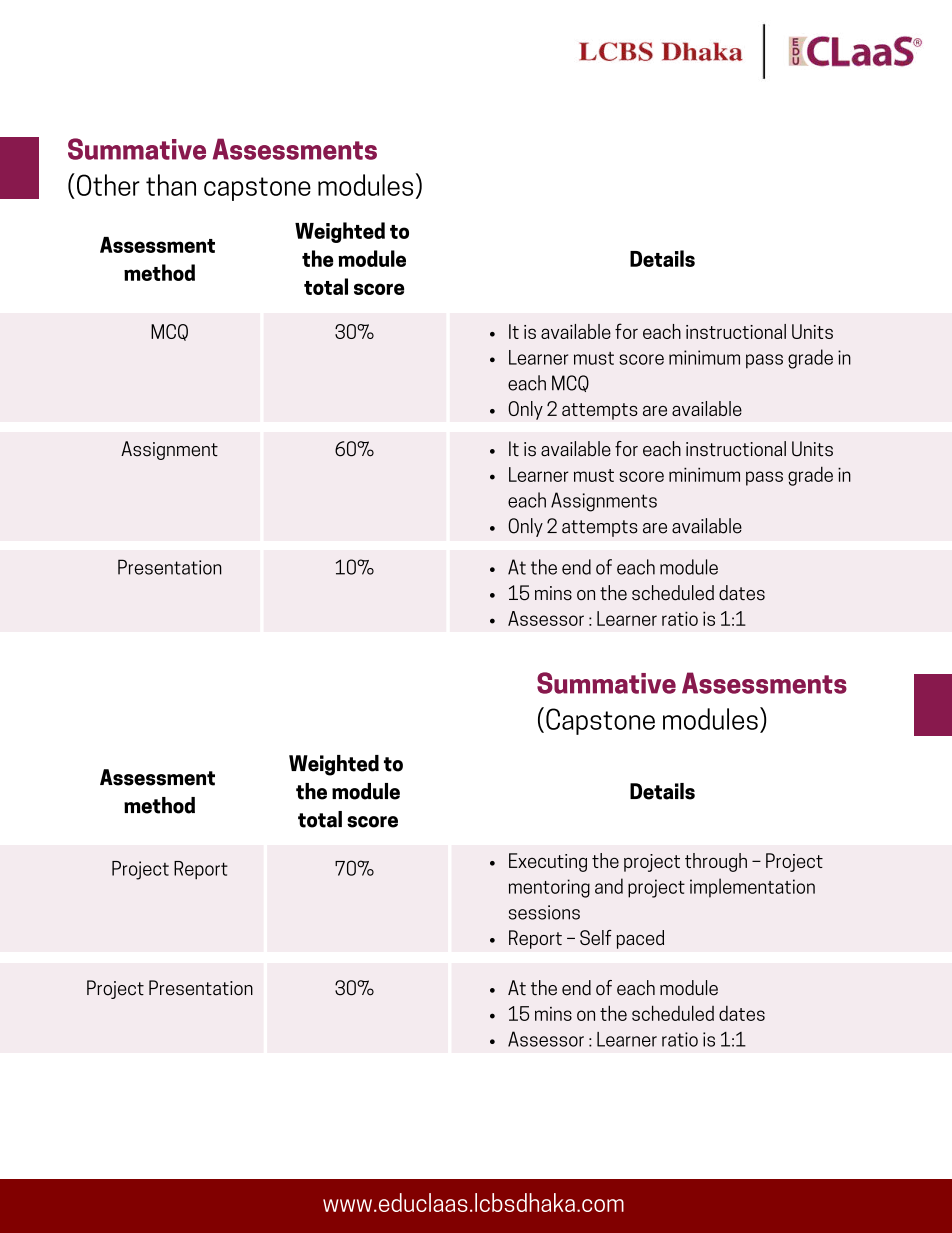 Image resolution: width=952 pixels, height=1233 pixels. What do you see at coordinates (716, 862) in the screenshot?
I see `through` at bounding box center [716, 862].
